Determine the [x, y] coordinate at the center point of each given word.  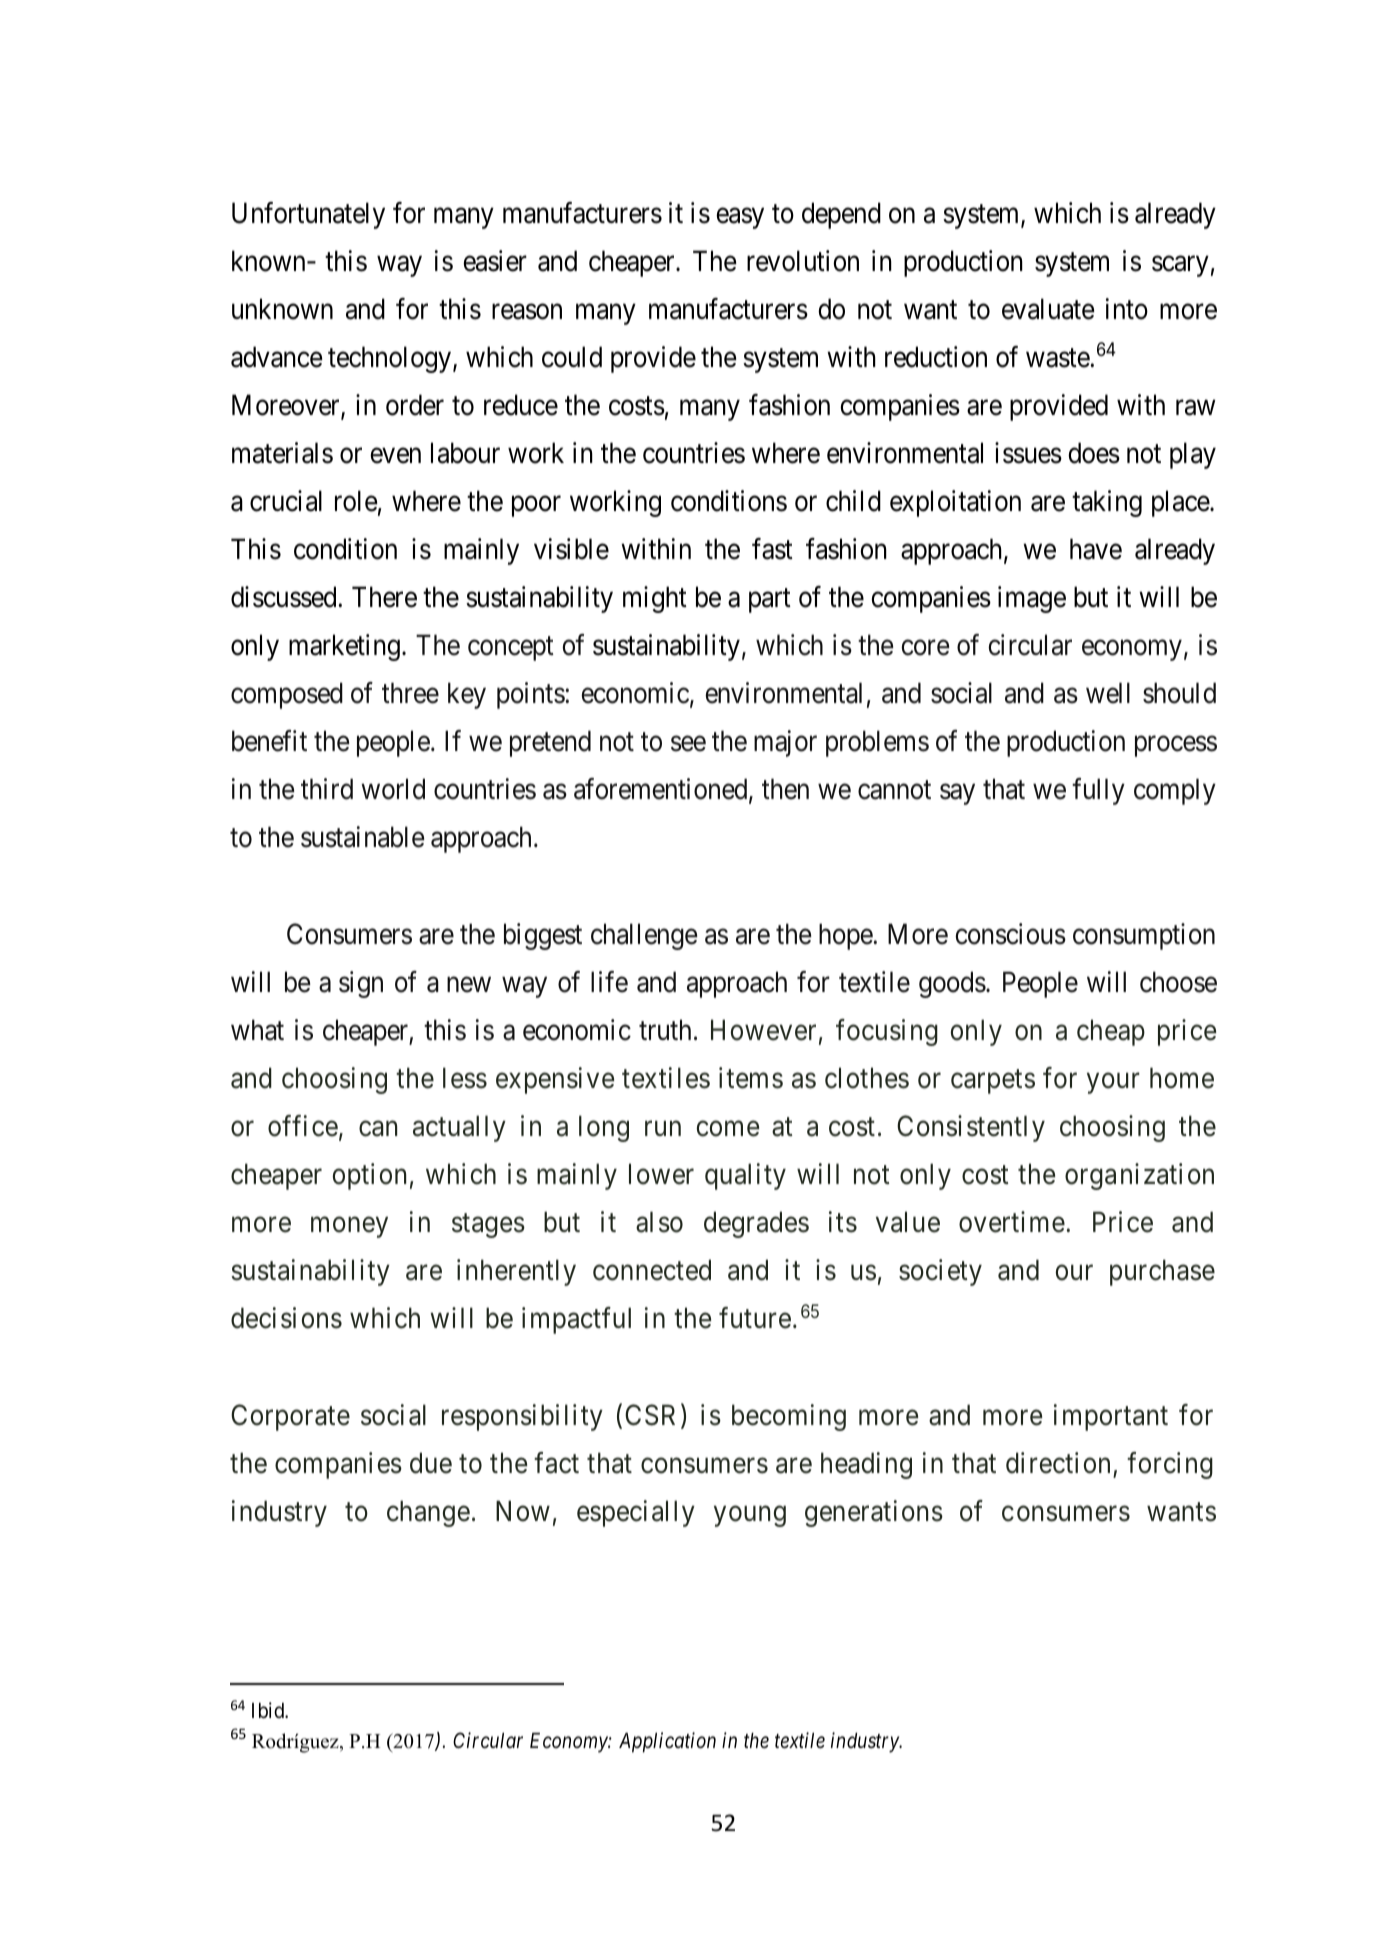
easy [740, 218]
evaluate [1048, 309]
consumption [1144, 936]
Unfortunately [308, 215]
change [428, 1513]
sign [361, 984]
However [763, 1030]
